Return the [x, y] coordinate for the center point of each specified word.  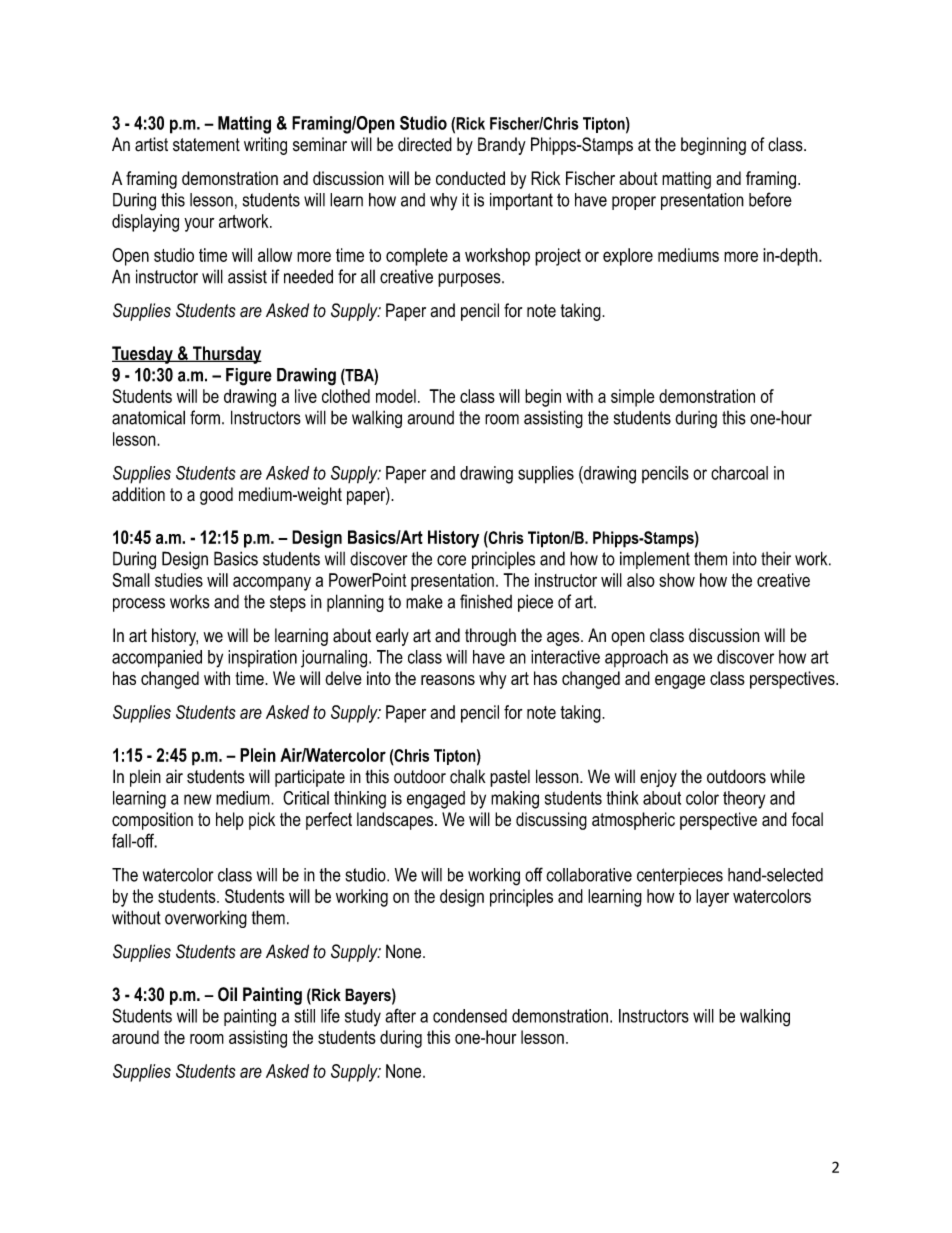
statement [206, 145]
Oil [227, 994]
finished [486, 601]
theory [744, 800]
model [396, 396]
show [677, 580]
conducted [470, 178]
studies [179, 580]
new [198, 799]
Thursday [226, 355]
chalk [468, 776]
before [770, 199]
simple [633, 398]
